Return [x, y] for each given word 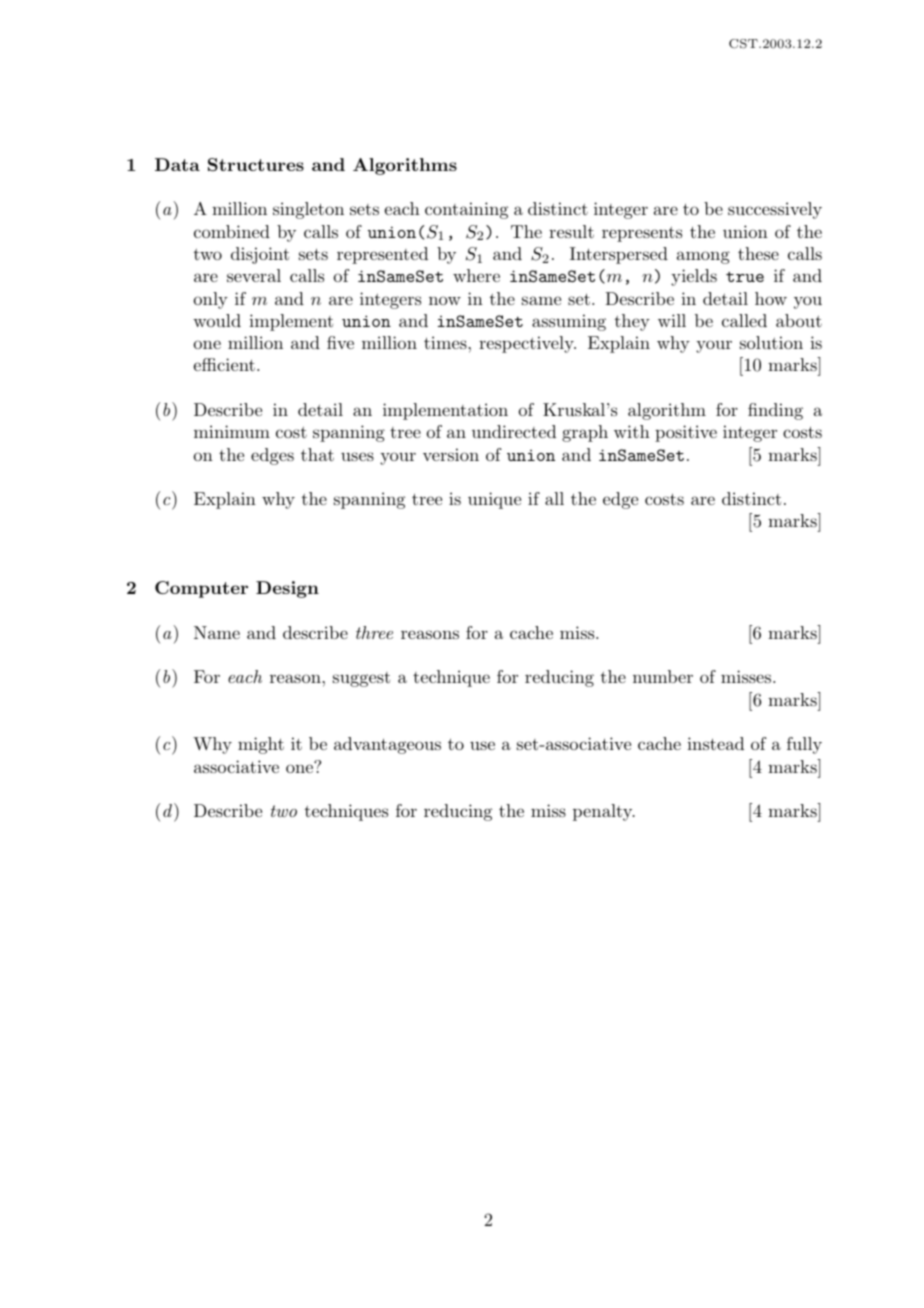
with [632, 431]
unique [494, 500]
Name [217, 632]
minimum [232, 431]
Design [287, 589]
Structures [256, 164]
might [261, 745]
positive [686, 433]
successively [775, 210]
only [211, 300]
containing [466, 210]
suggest [361, 679]
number [663, 676]
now [445, 300]
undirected [514, 431]
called [744, 320]
